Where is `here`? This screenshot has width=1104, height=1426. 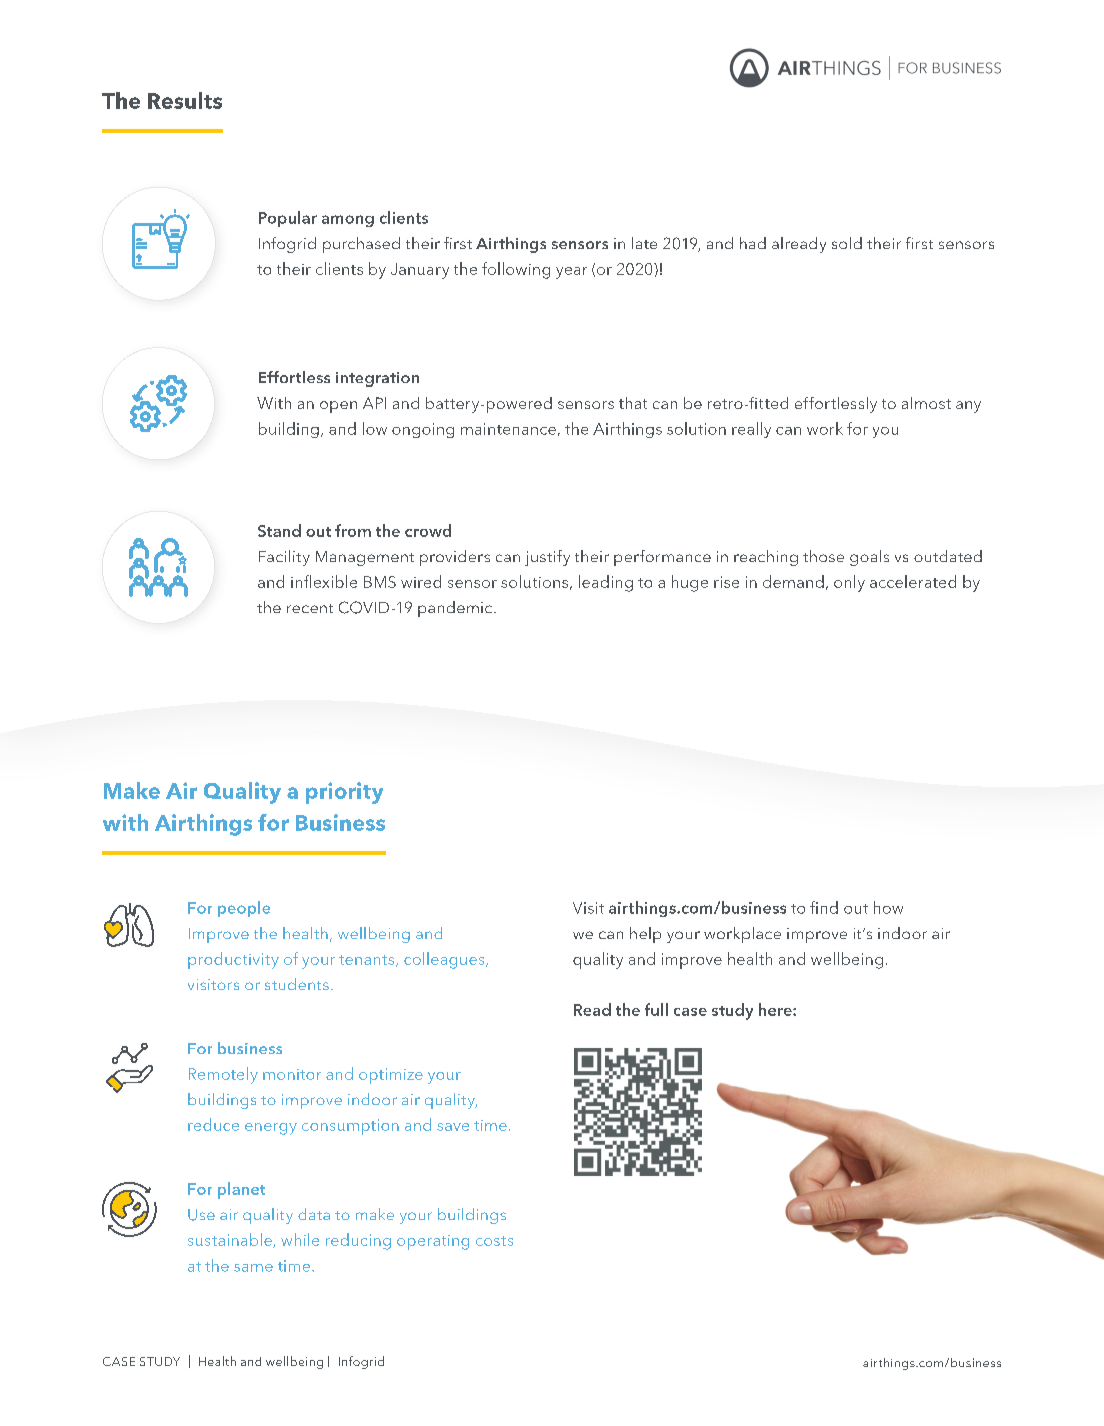 here is located at coordinates (776, 1009).
